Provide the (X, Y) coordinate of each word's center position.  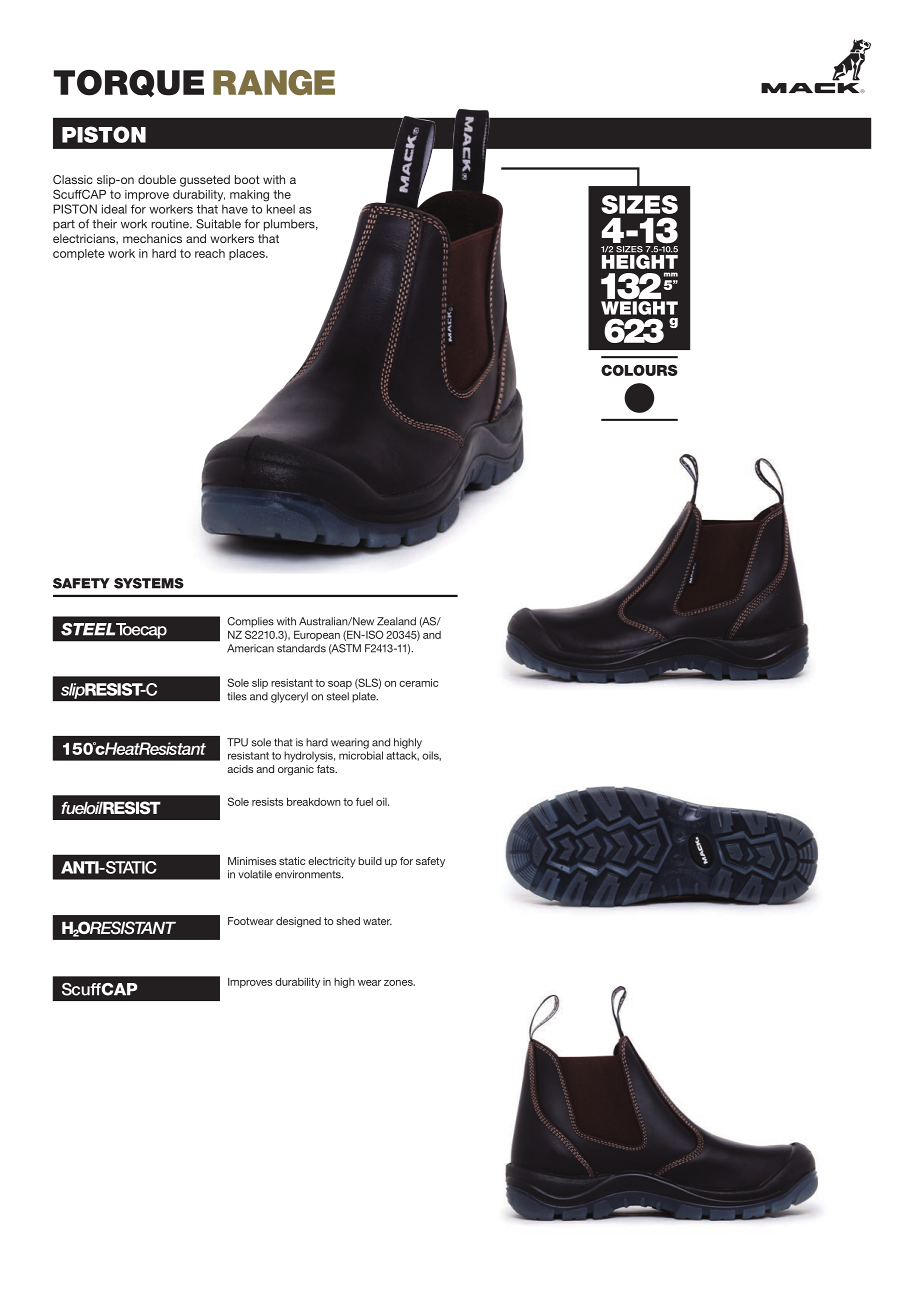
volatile (255, 874)
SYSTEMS (149, 583)
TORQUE (129, 83)
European (317, 635)
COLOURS (639, 370)
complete (79, 254)
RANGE (274, 82)
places (248, 254)
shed (348, 921)
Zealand (396, 621)
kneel (281, 209)
